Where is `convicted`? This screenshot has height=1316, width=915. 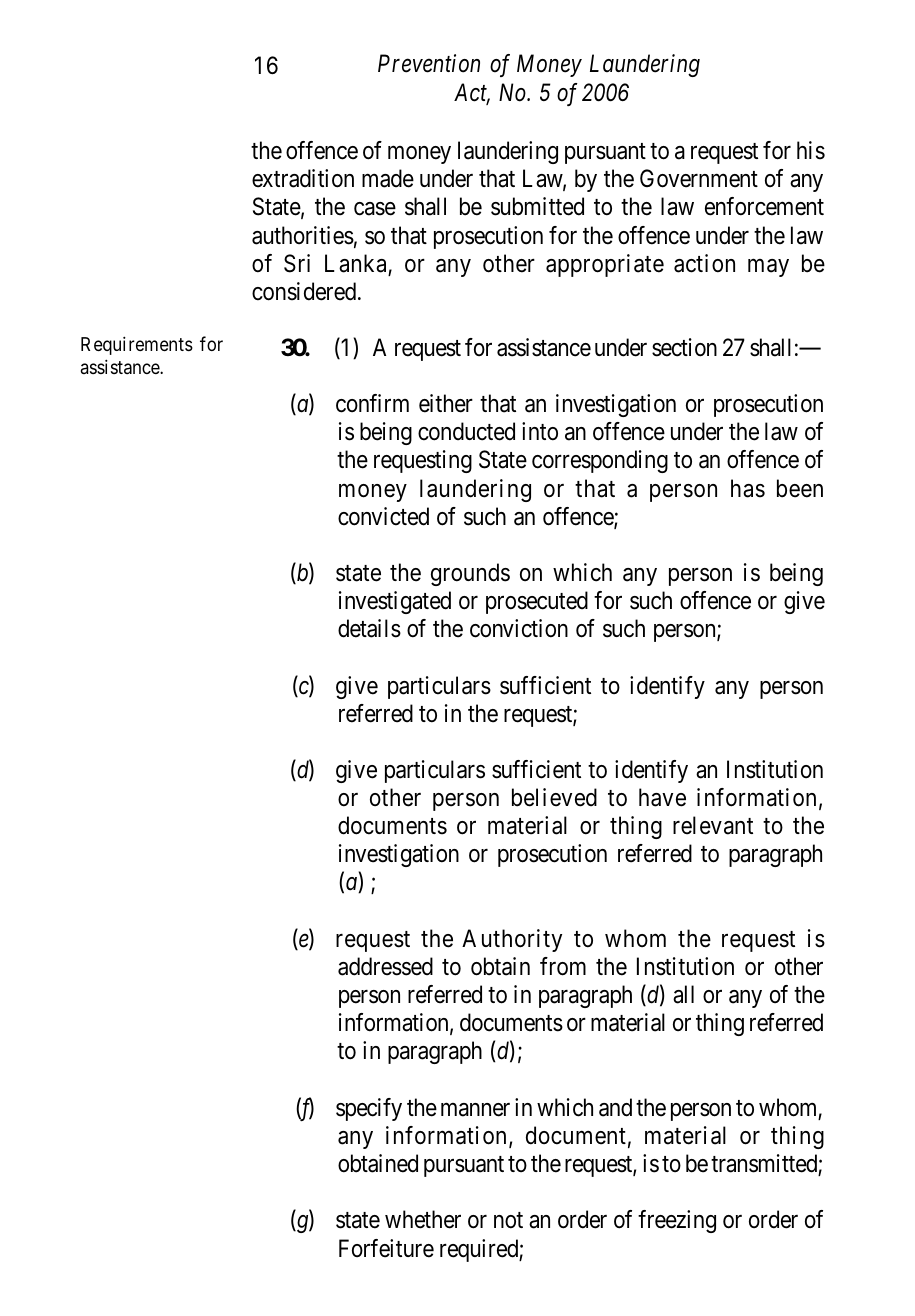
convicted is located at coordinates (383, 516).
